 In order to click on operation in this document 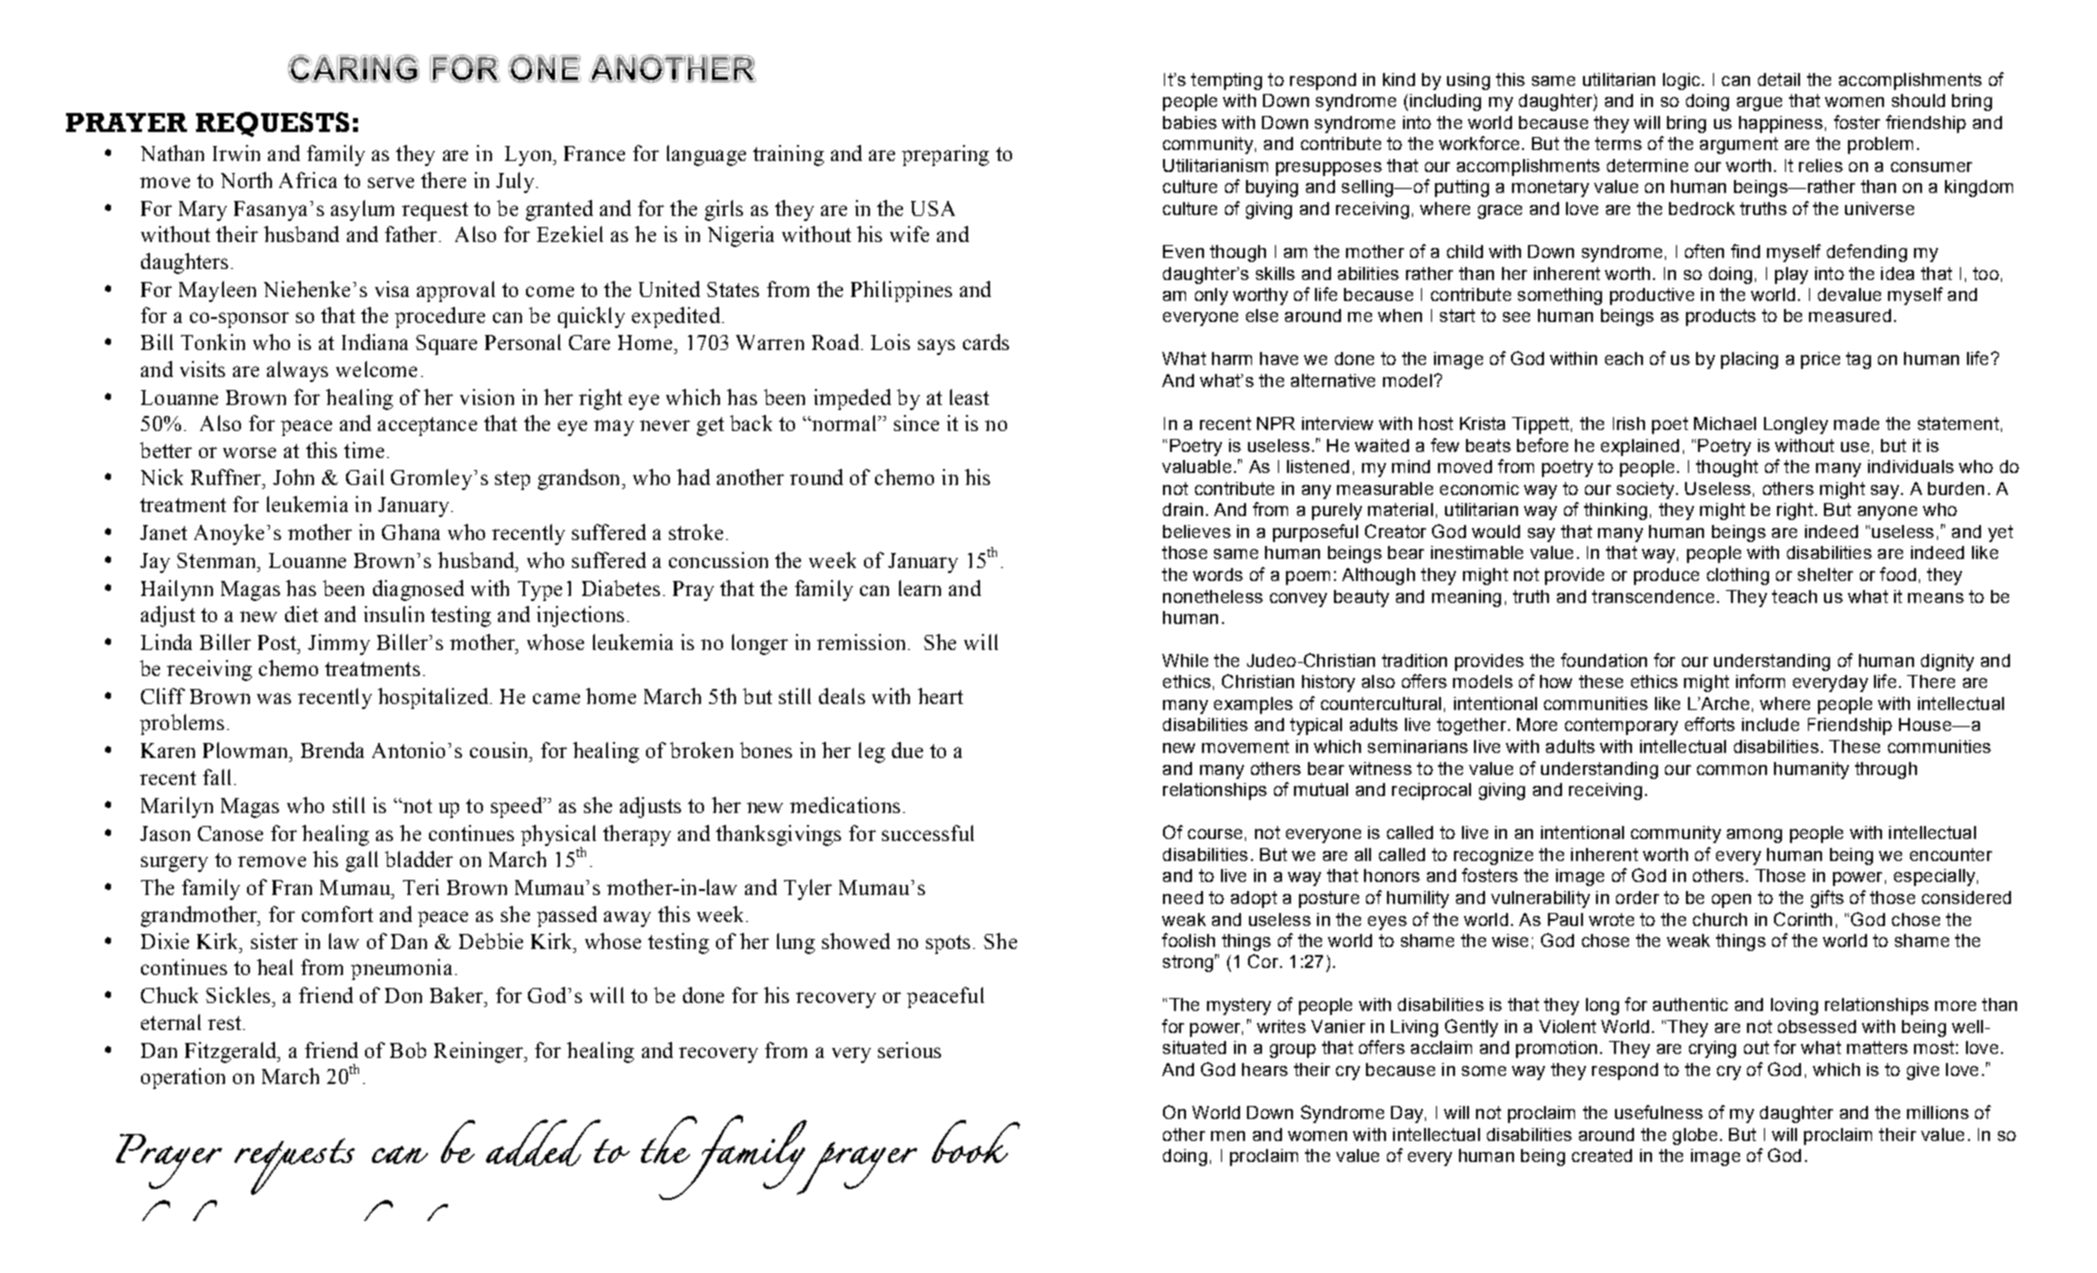, I will do `click(183, 1078)`.
